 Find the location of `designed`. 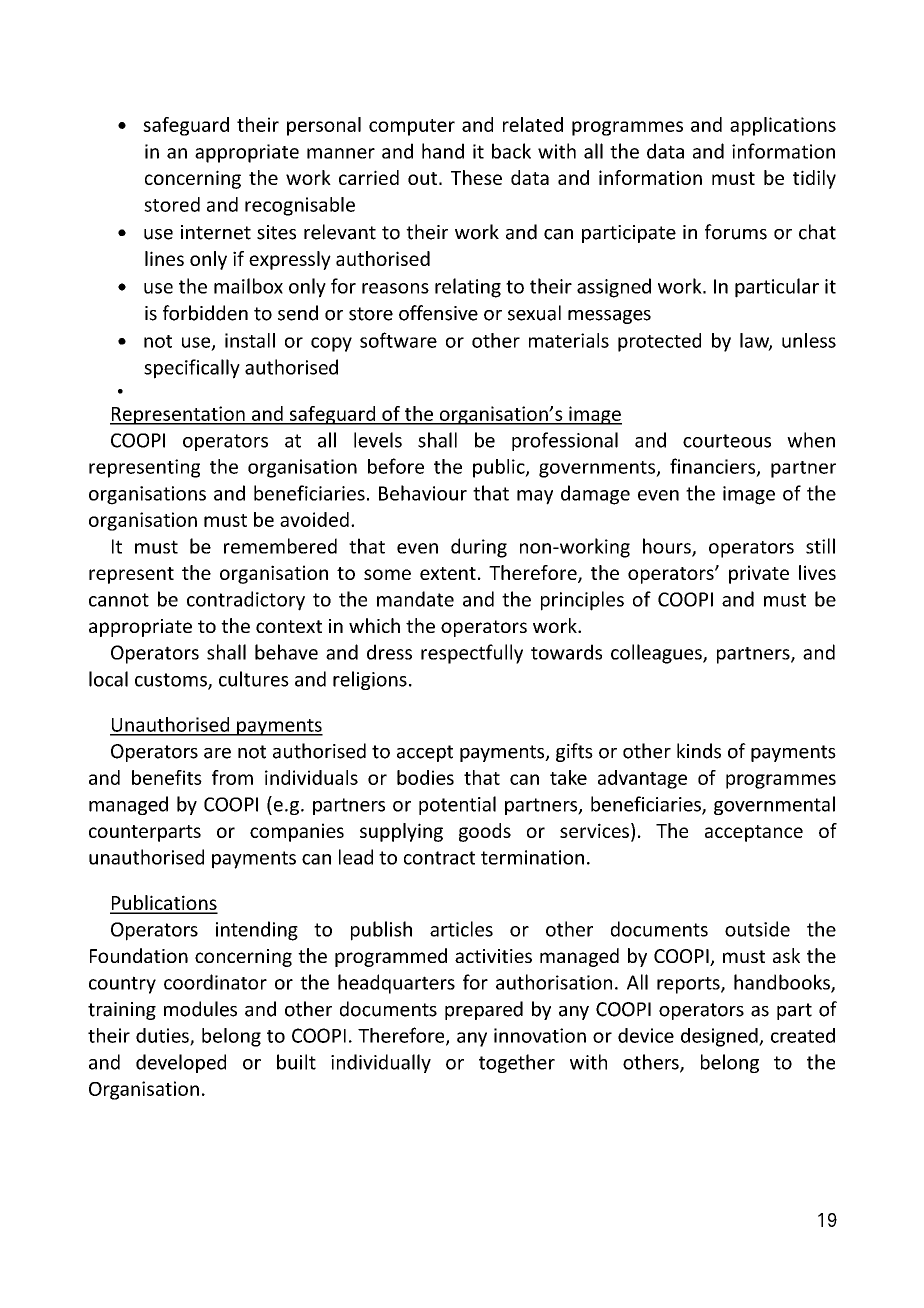

designed is located at coordinates (720, 1037).
